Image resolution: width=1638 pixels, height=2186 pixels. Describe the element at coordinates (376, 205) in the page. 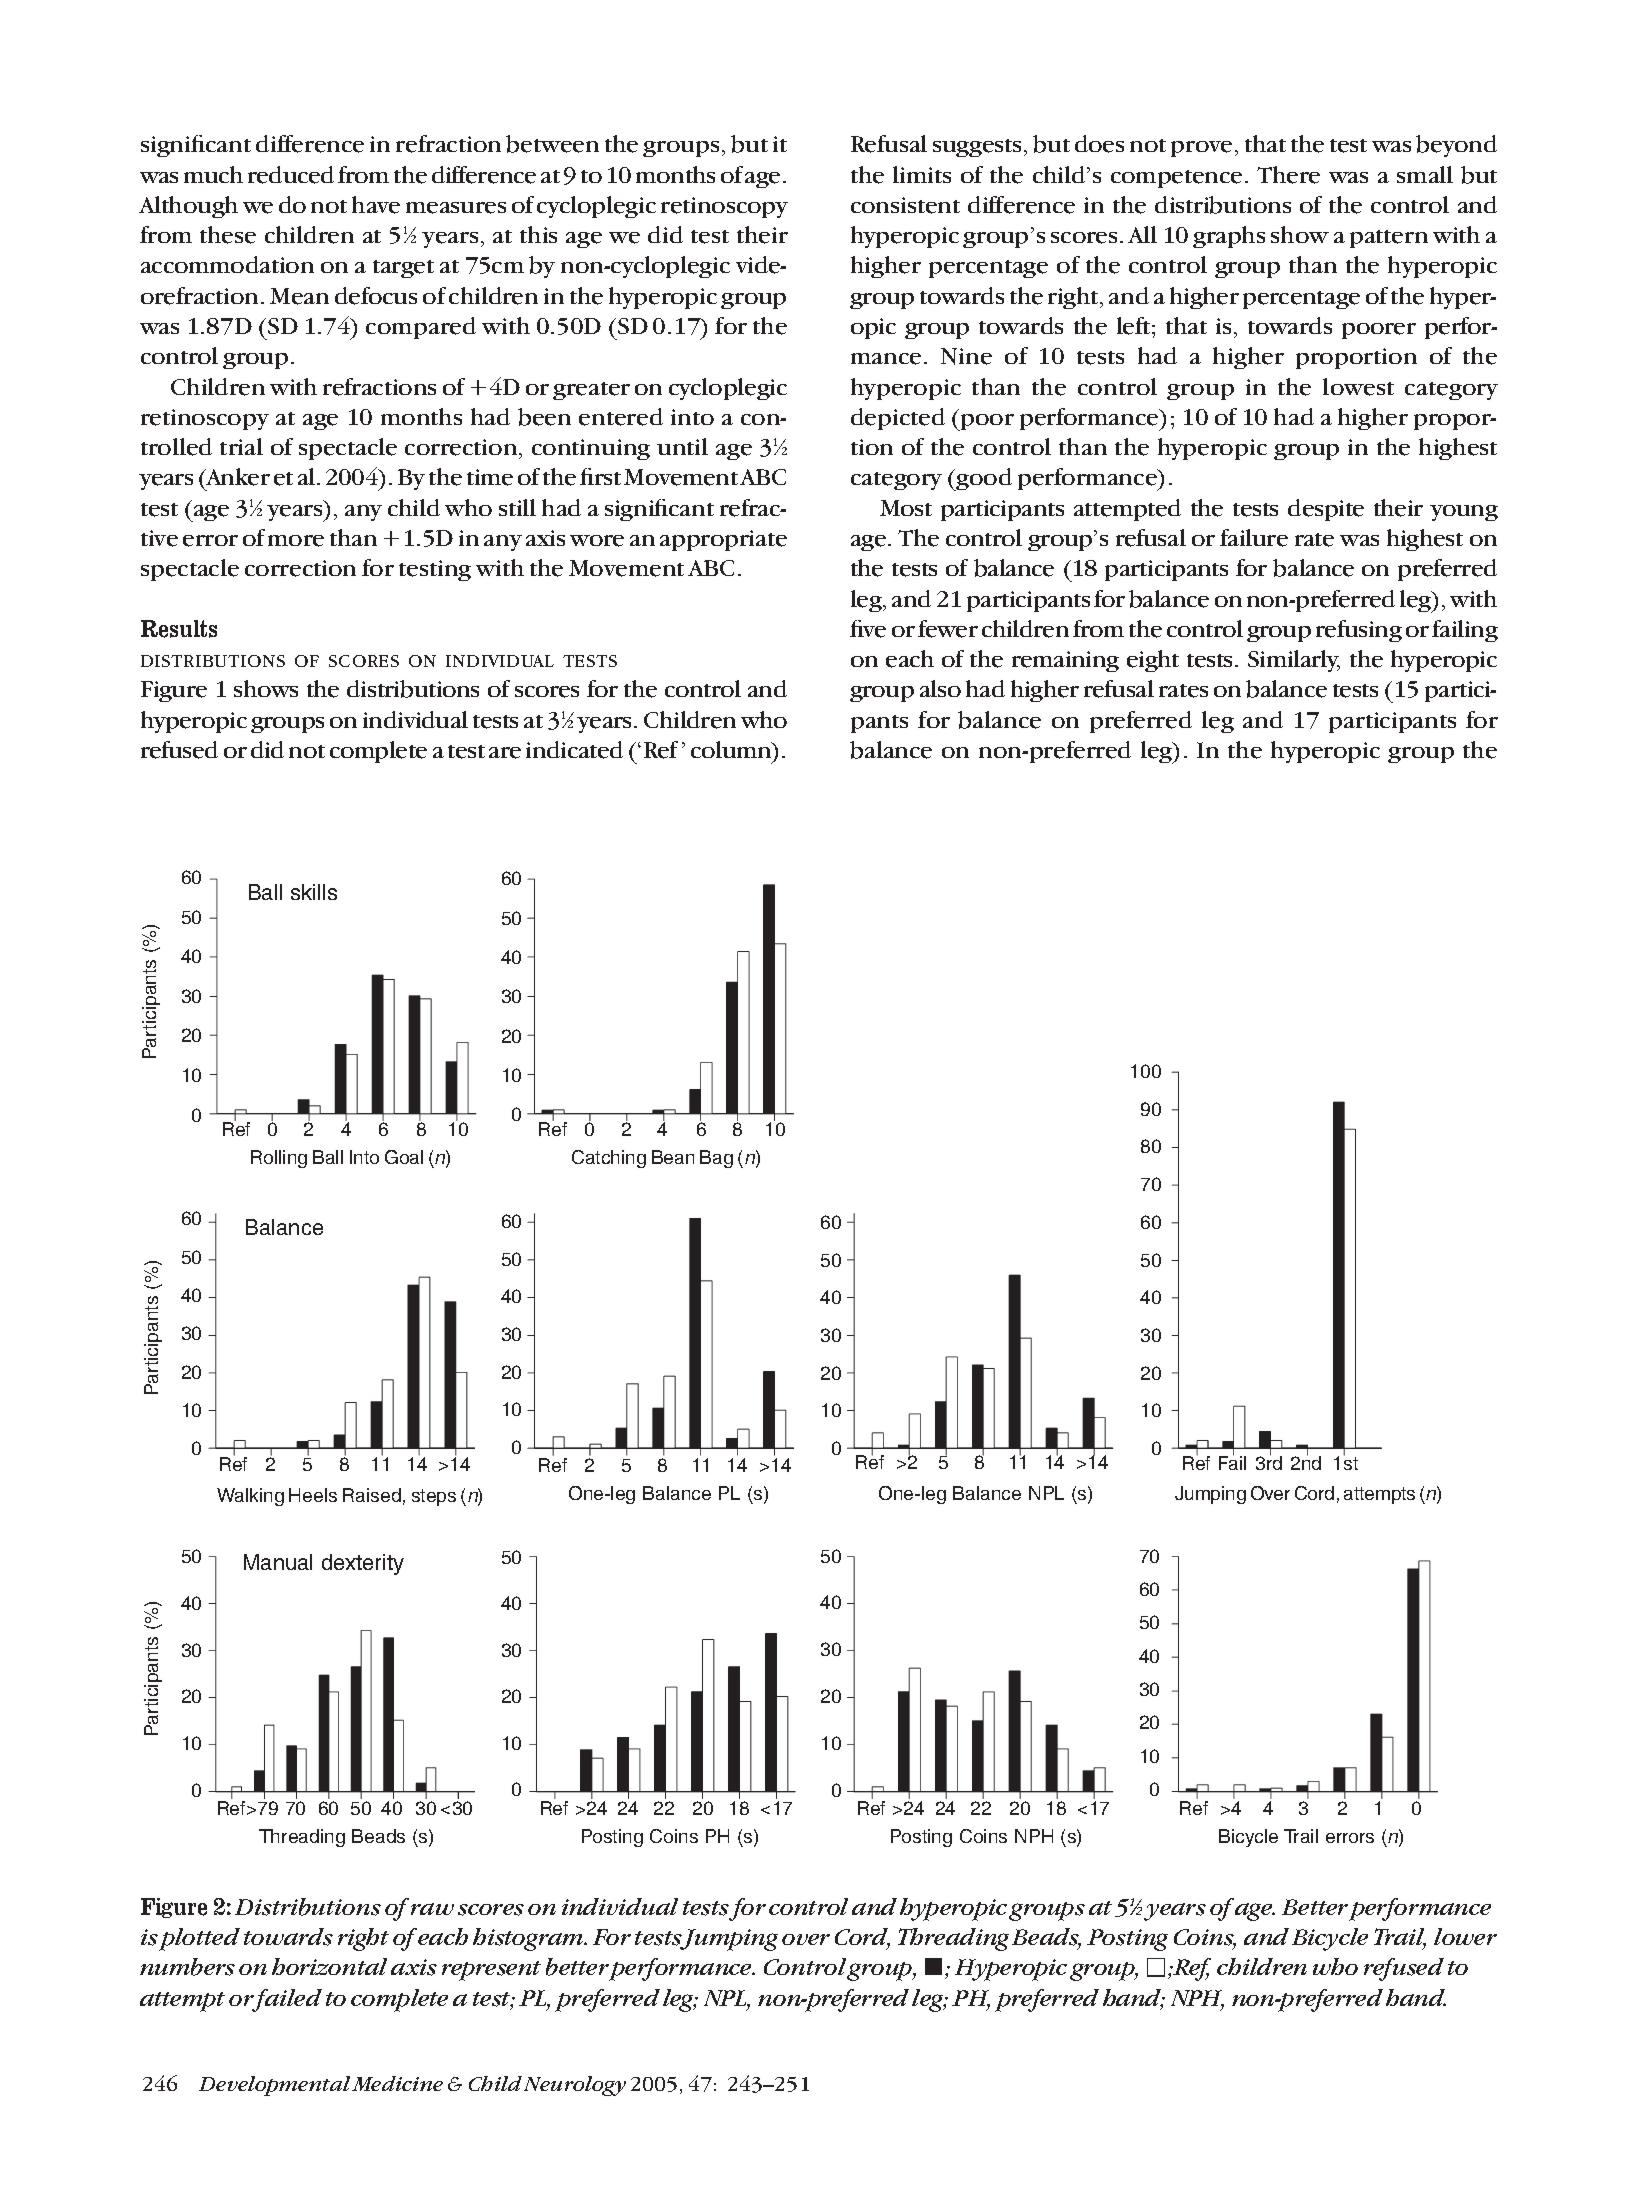

I see `have` at that location.
